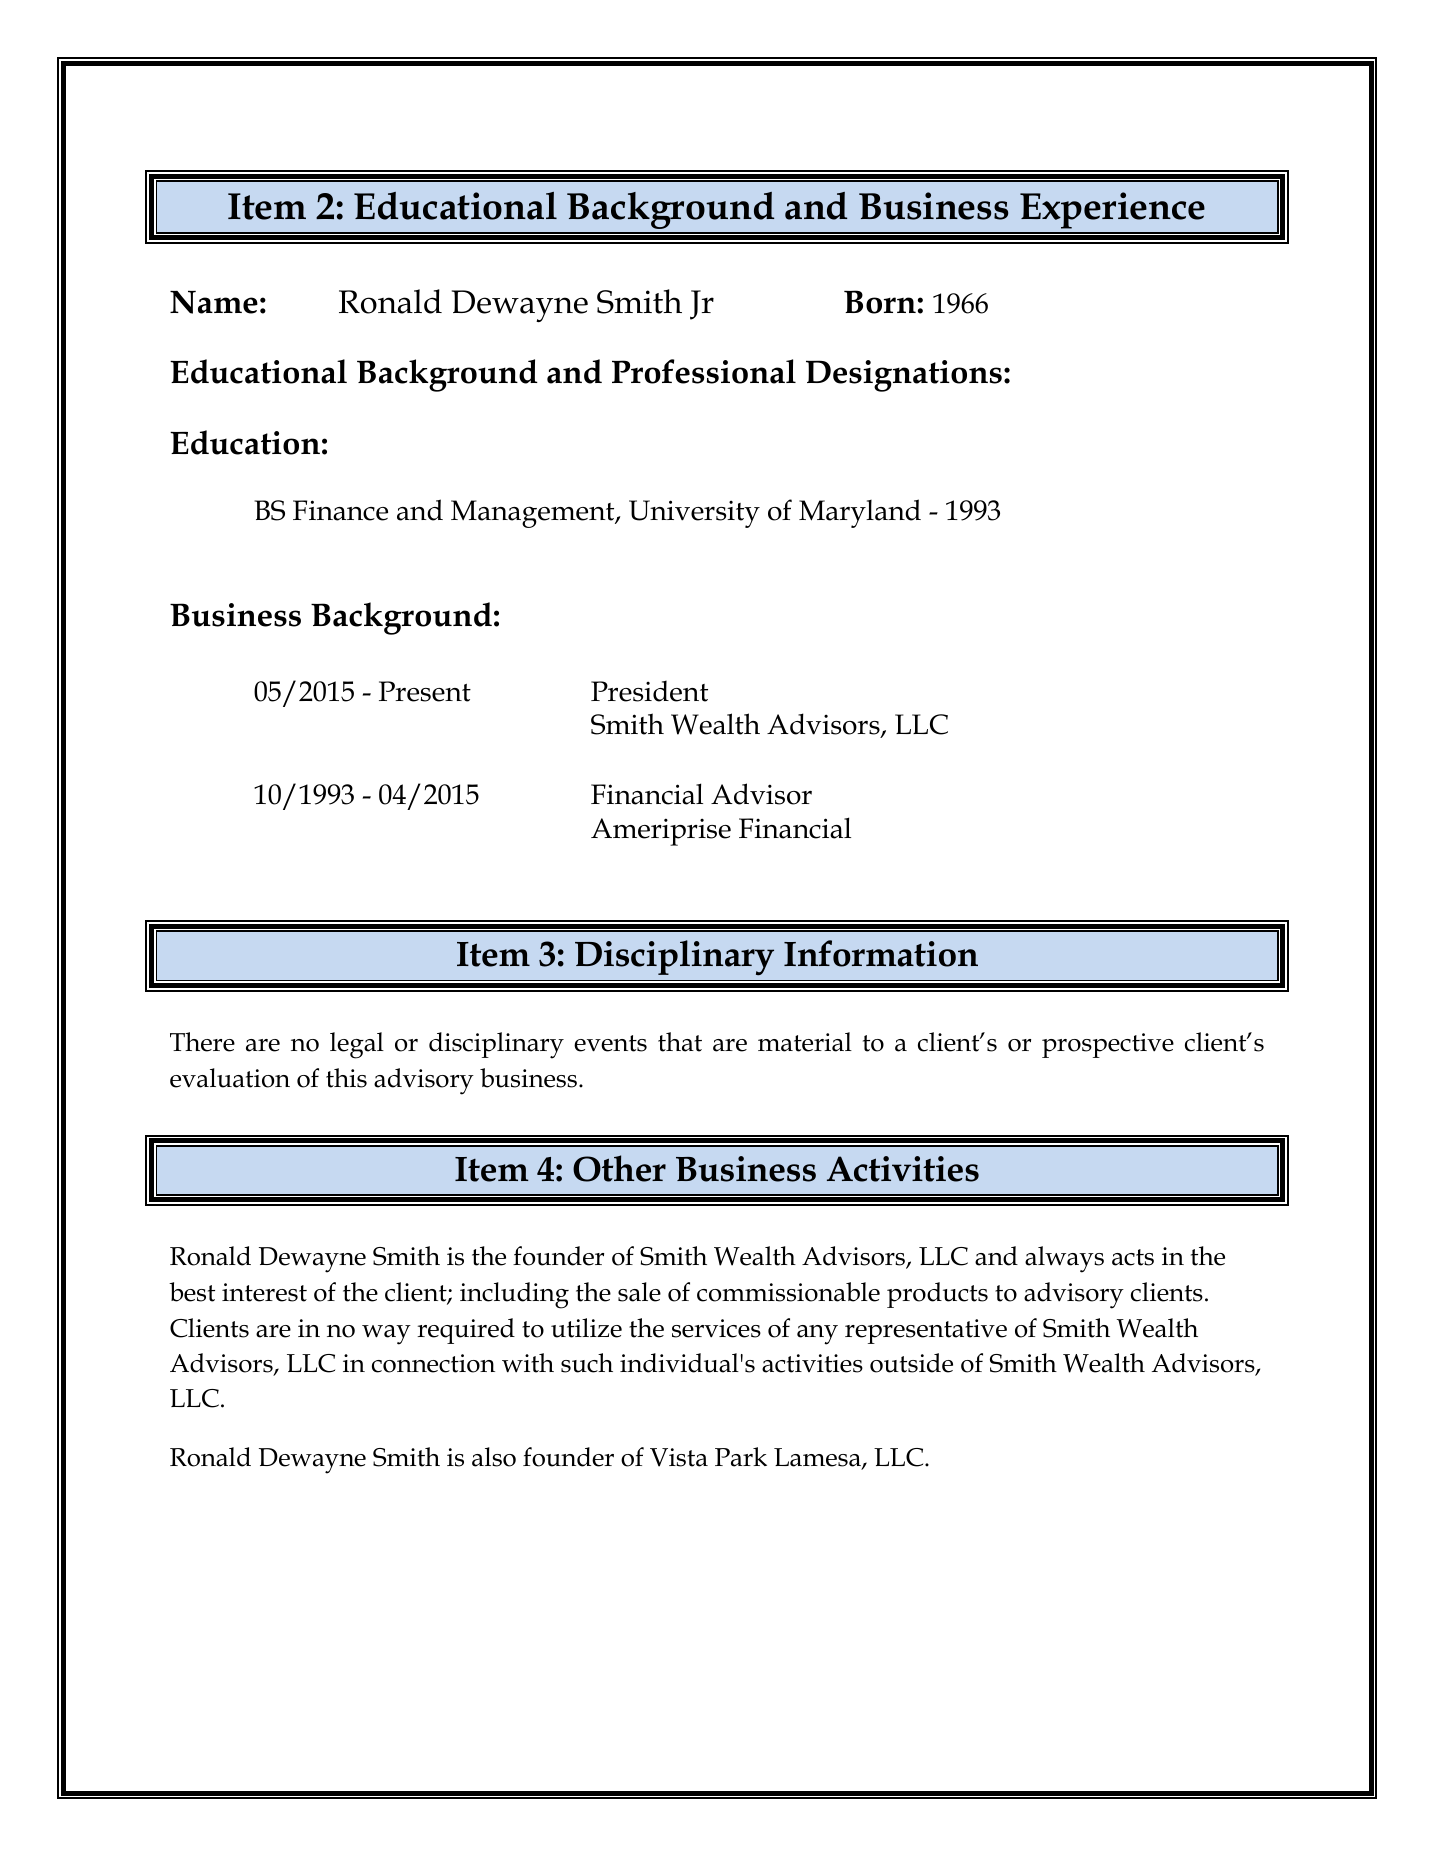 This image has height=1854, width=1432. Describe the element at coordinates (679, 1457) in the image. I see `Vista` at that location.
